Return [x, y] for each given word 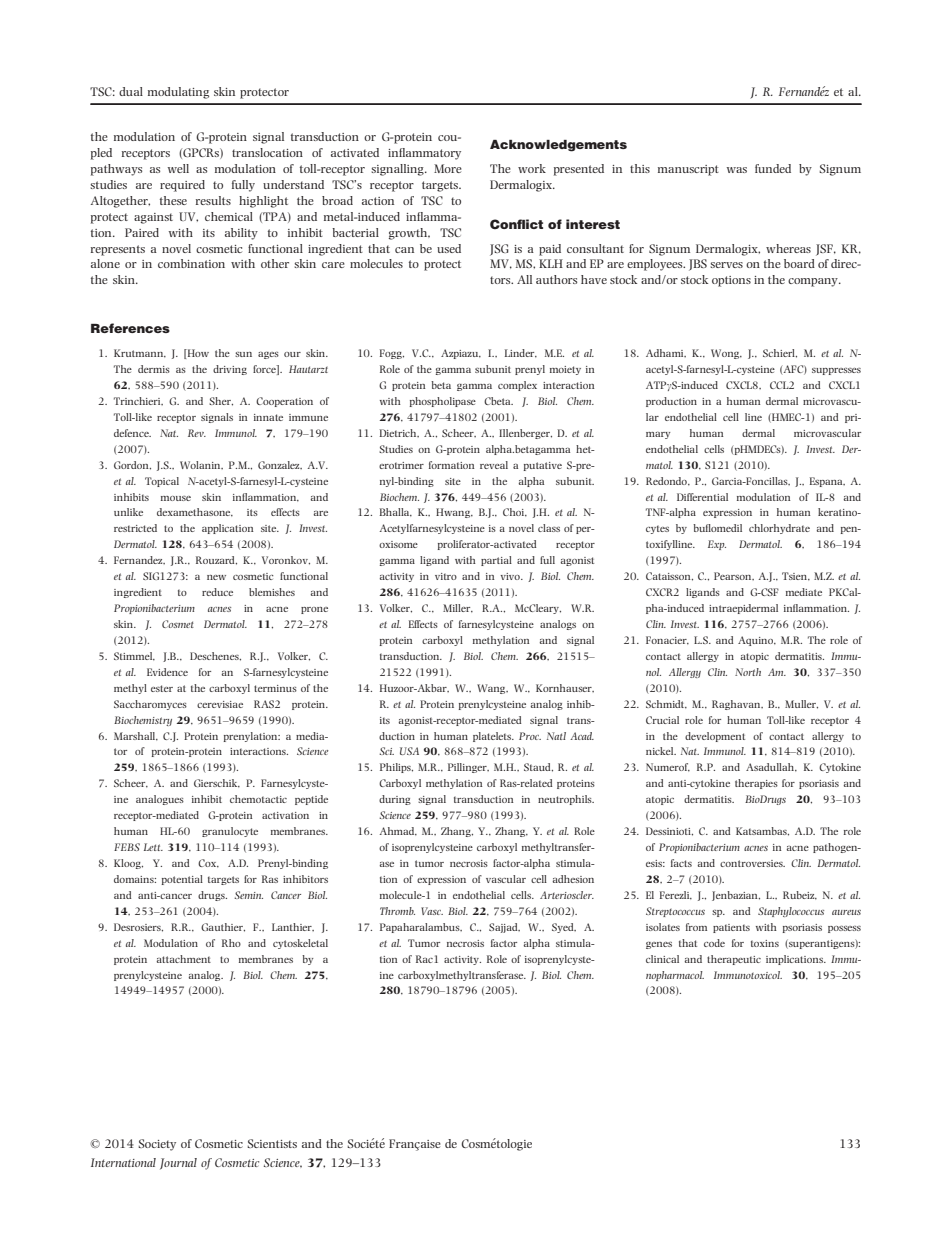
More [448, 168]
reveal [494, 465]
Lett [153, 847]
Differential [702, 497]
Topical [162, 482]
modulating [178, 93]
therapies [756, 784]
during [395, 800]
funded [773, 168]
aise [431, 1144]
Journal [178, 1164]
